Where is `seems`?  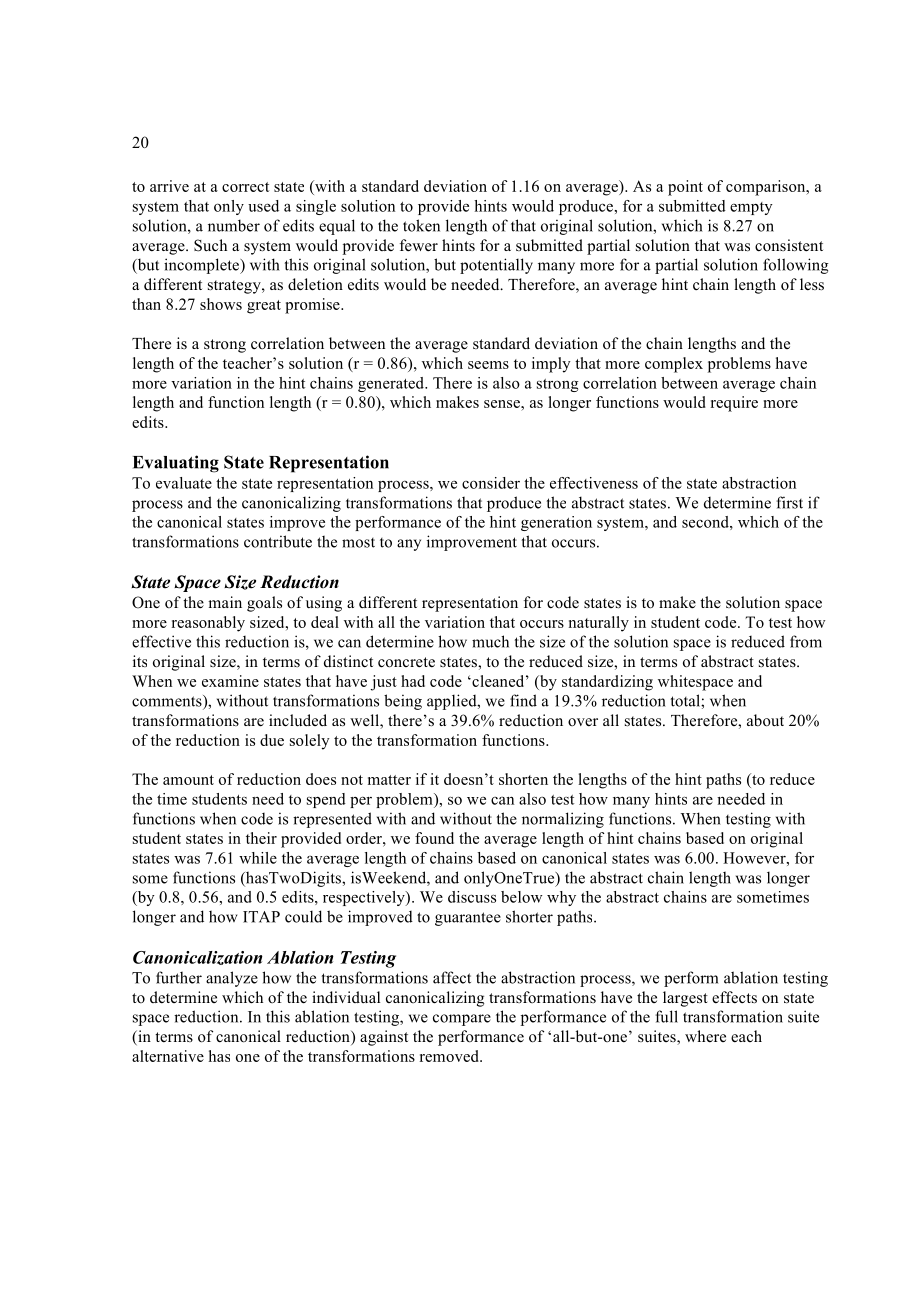
seems is located at coordinates (488, 365).
